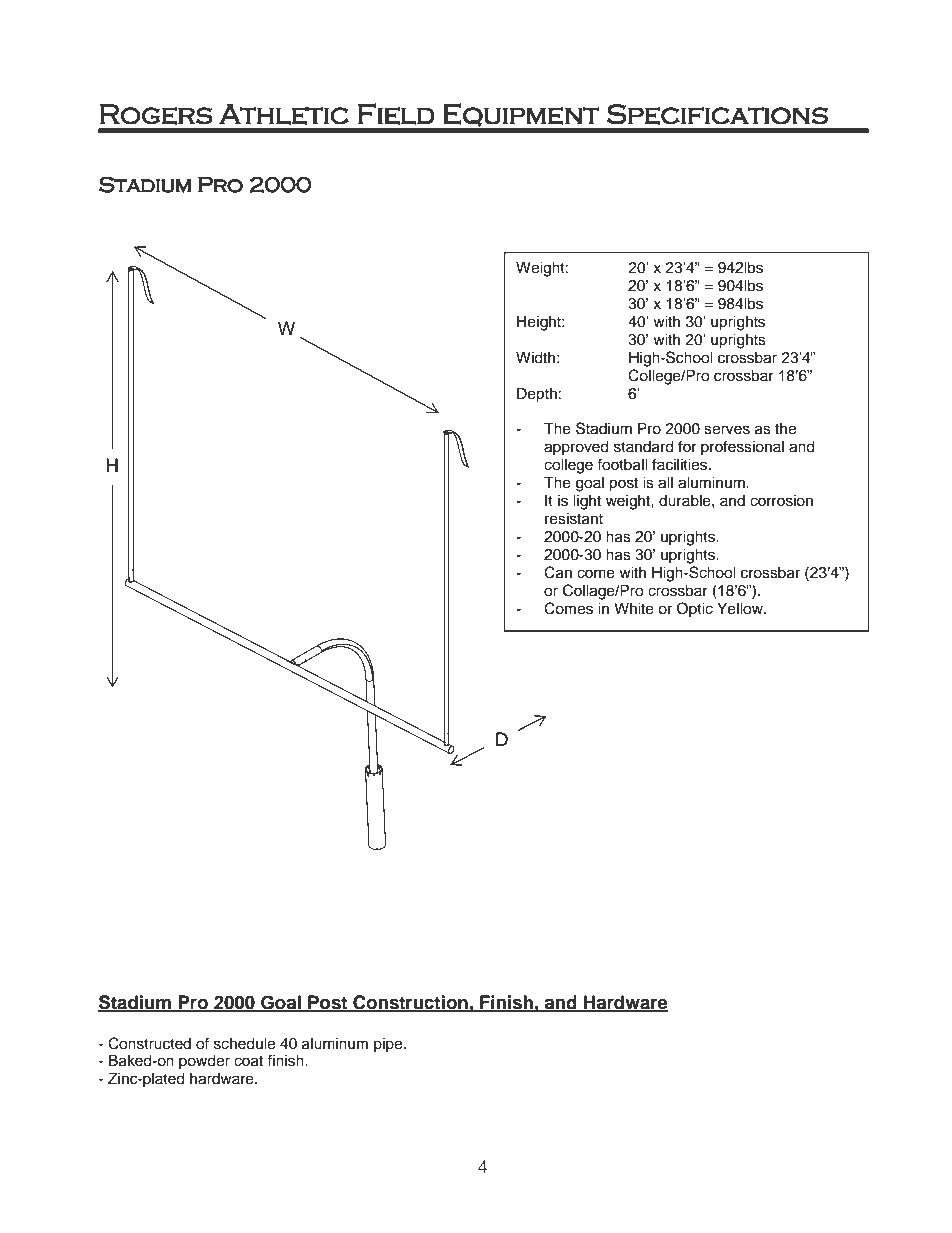 The width and height of the page is (952, 1233). I want to click on Can, so click(558, 572).
